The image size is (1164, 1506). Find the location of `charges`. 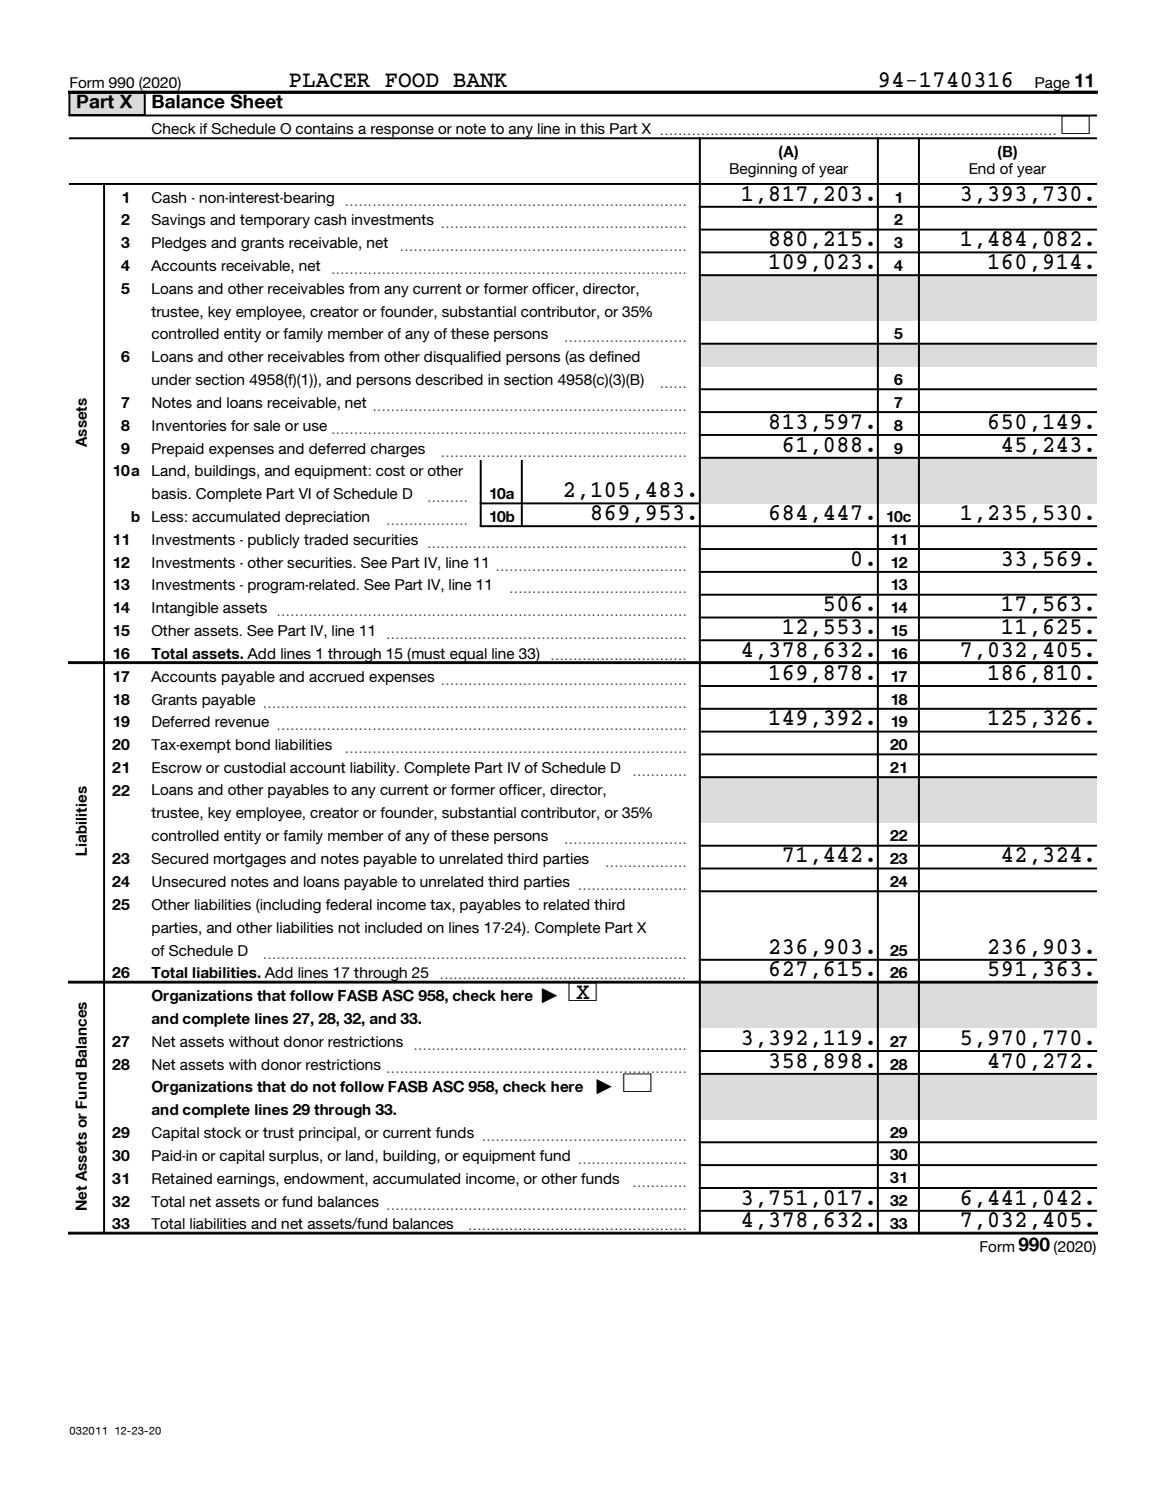

charges is located at coordinates (397, 450).
